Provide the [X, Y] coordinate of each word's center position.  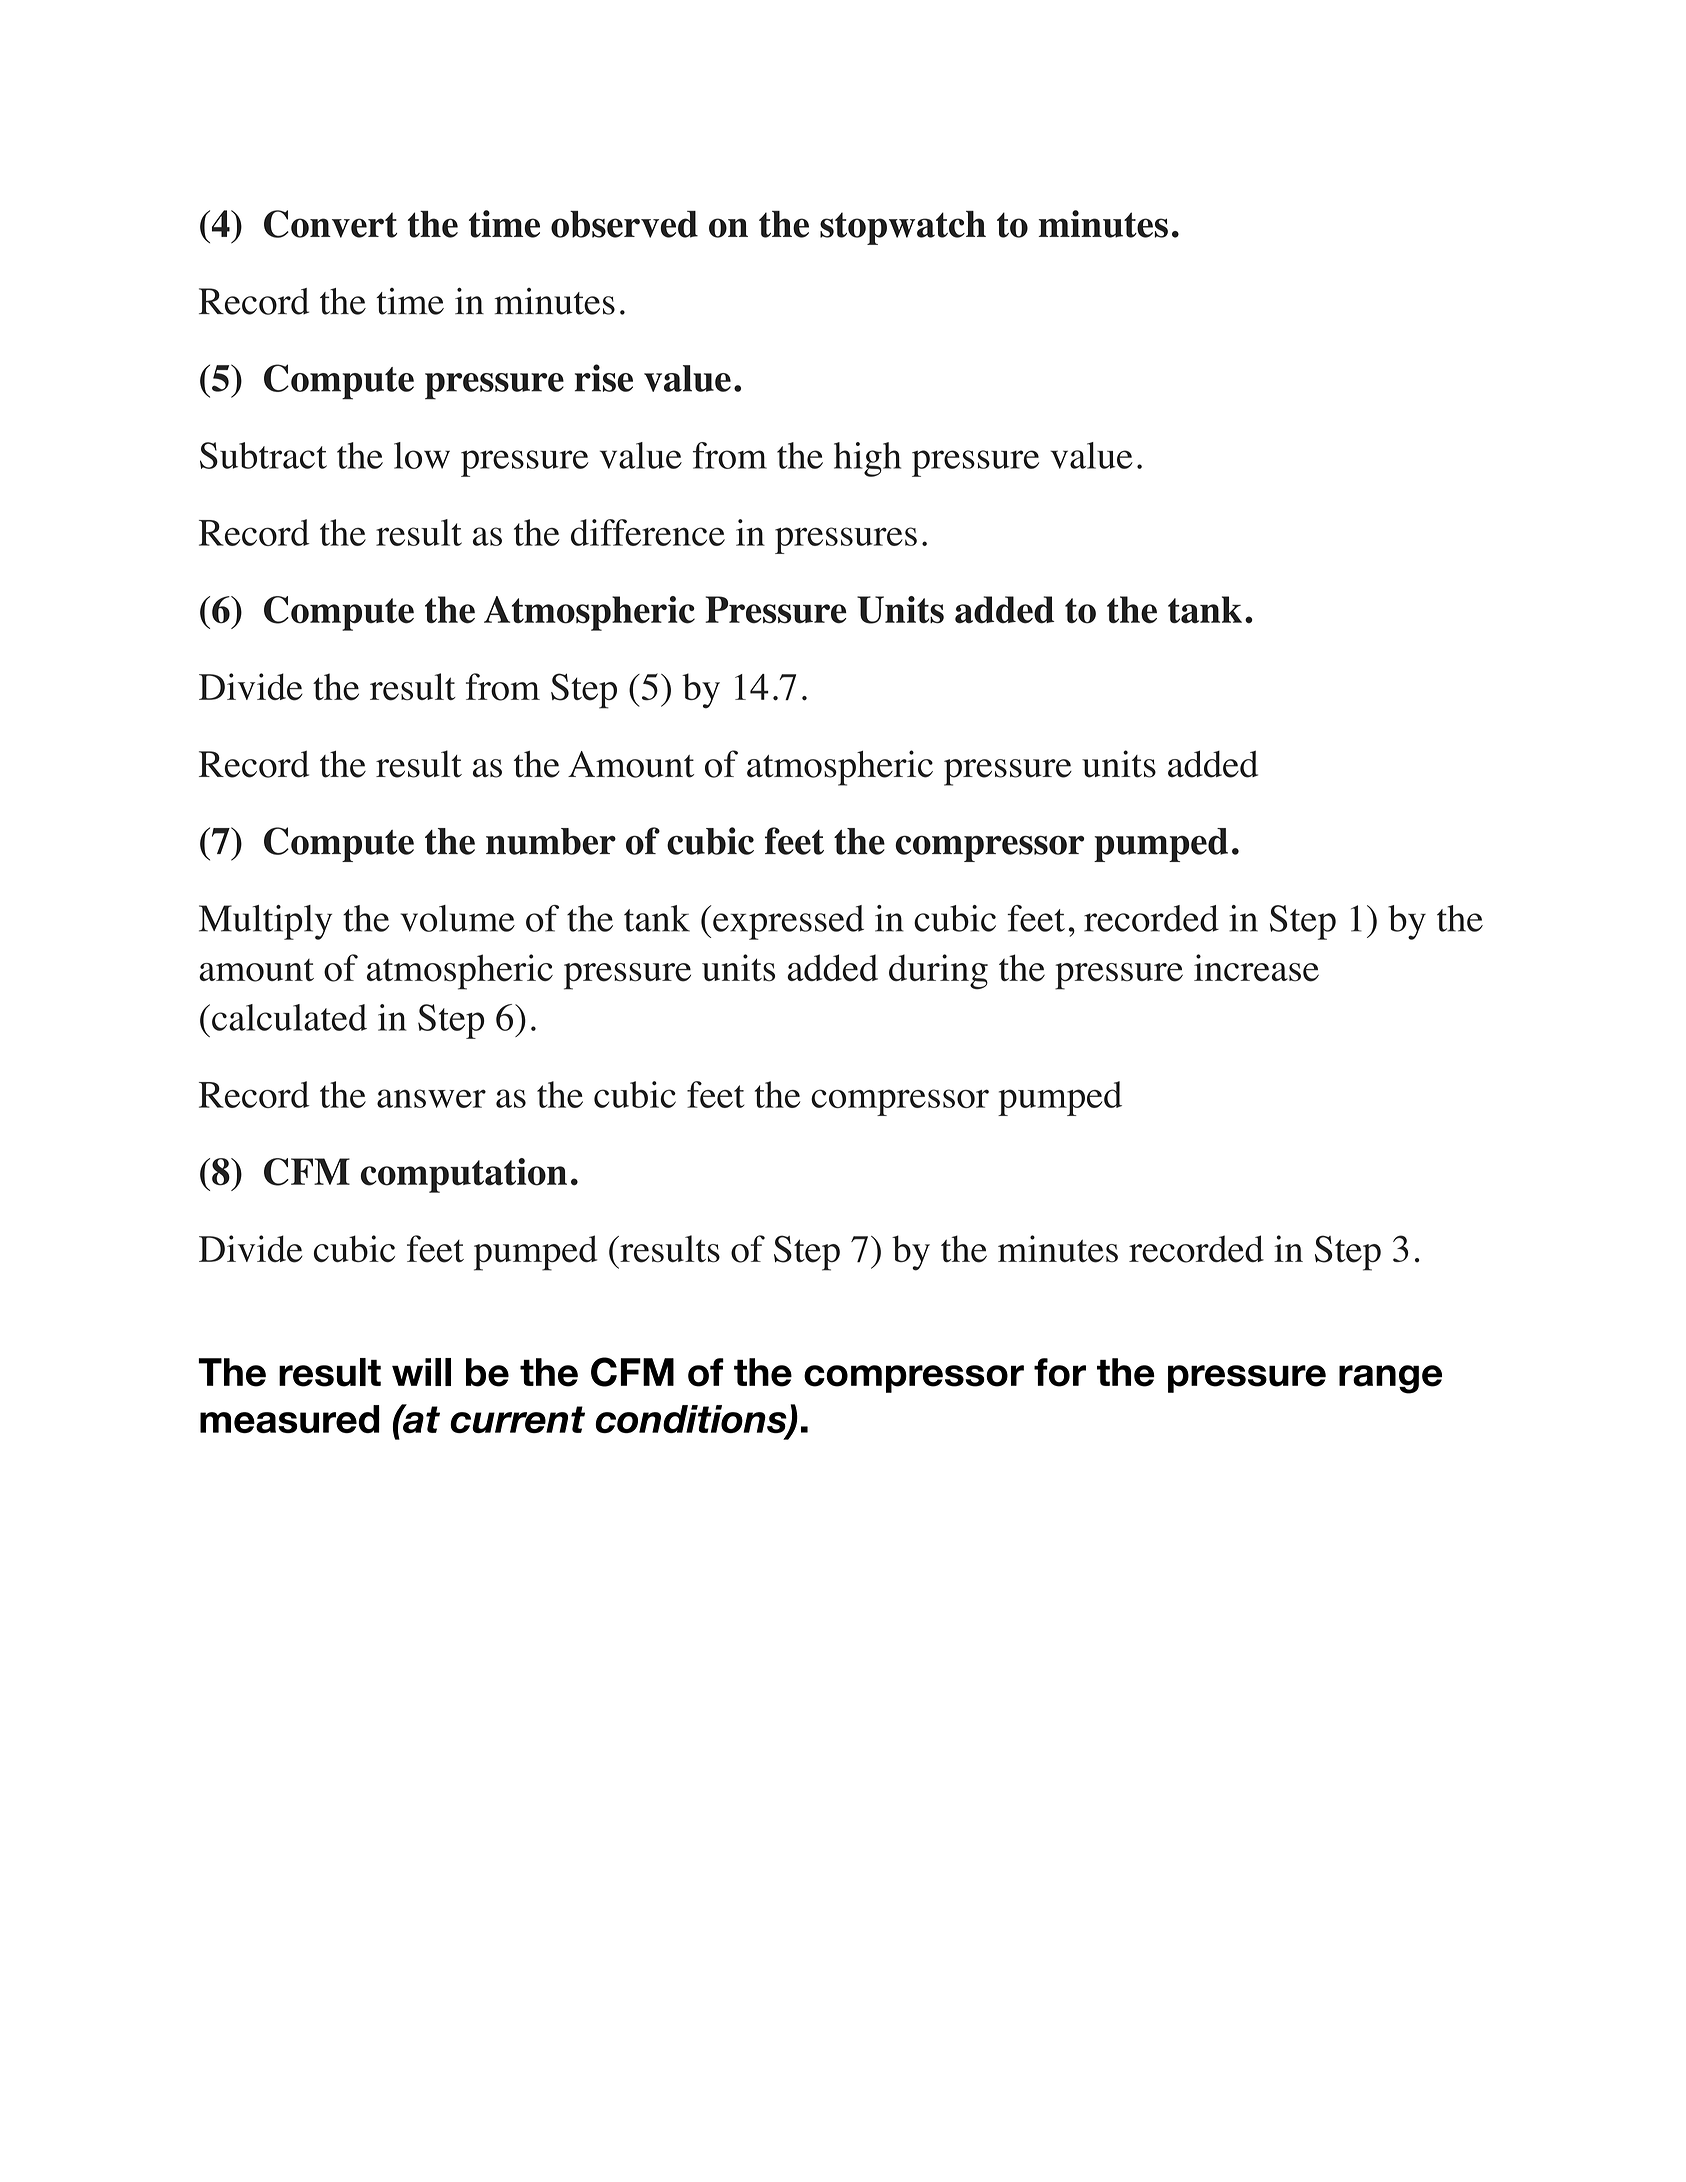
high [867, 459]
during [938, 972]
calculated [289, 1017]
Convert [330, 224]
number [551, 841]
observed [624, 224]
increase [1256, 968]
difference [648, 532]
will [421, 1372]
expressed [788, 922]
